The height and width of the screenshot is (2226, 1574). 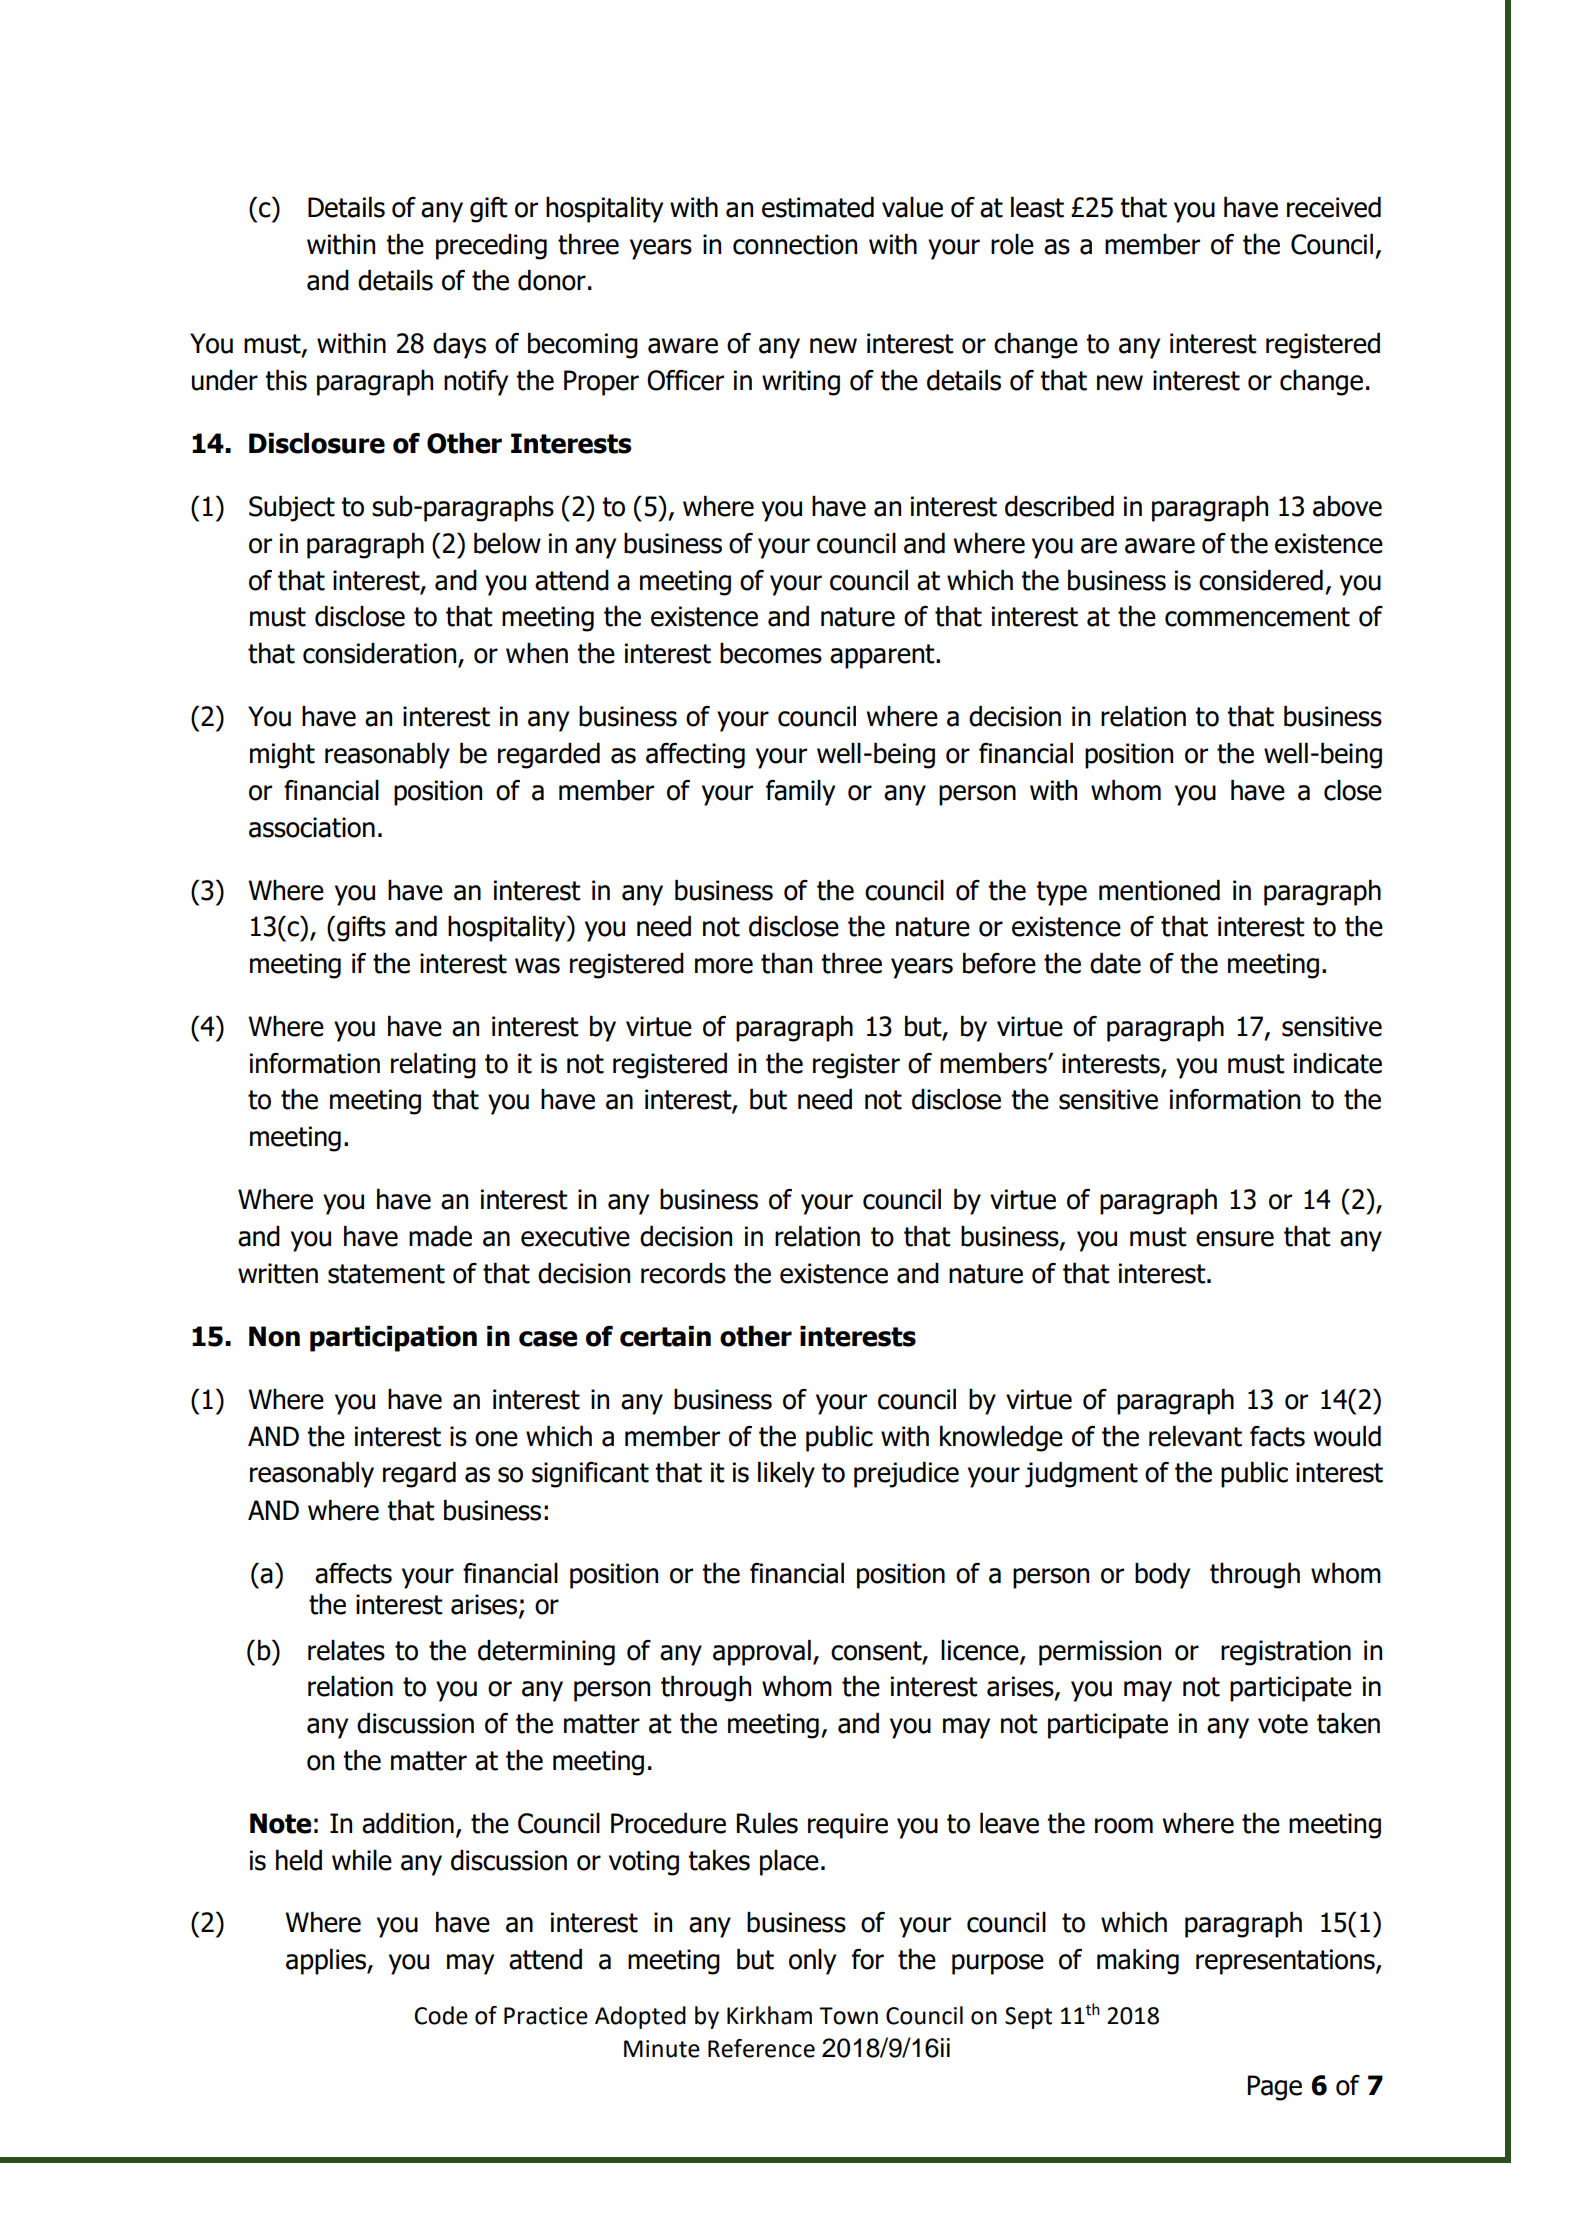 What do you see at coordinates (795, 244) in the screenshot?
I see `connection` at bounding box center [795, 244].
